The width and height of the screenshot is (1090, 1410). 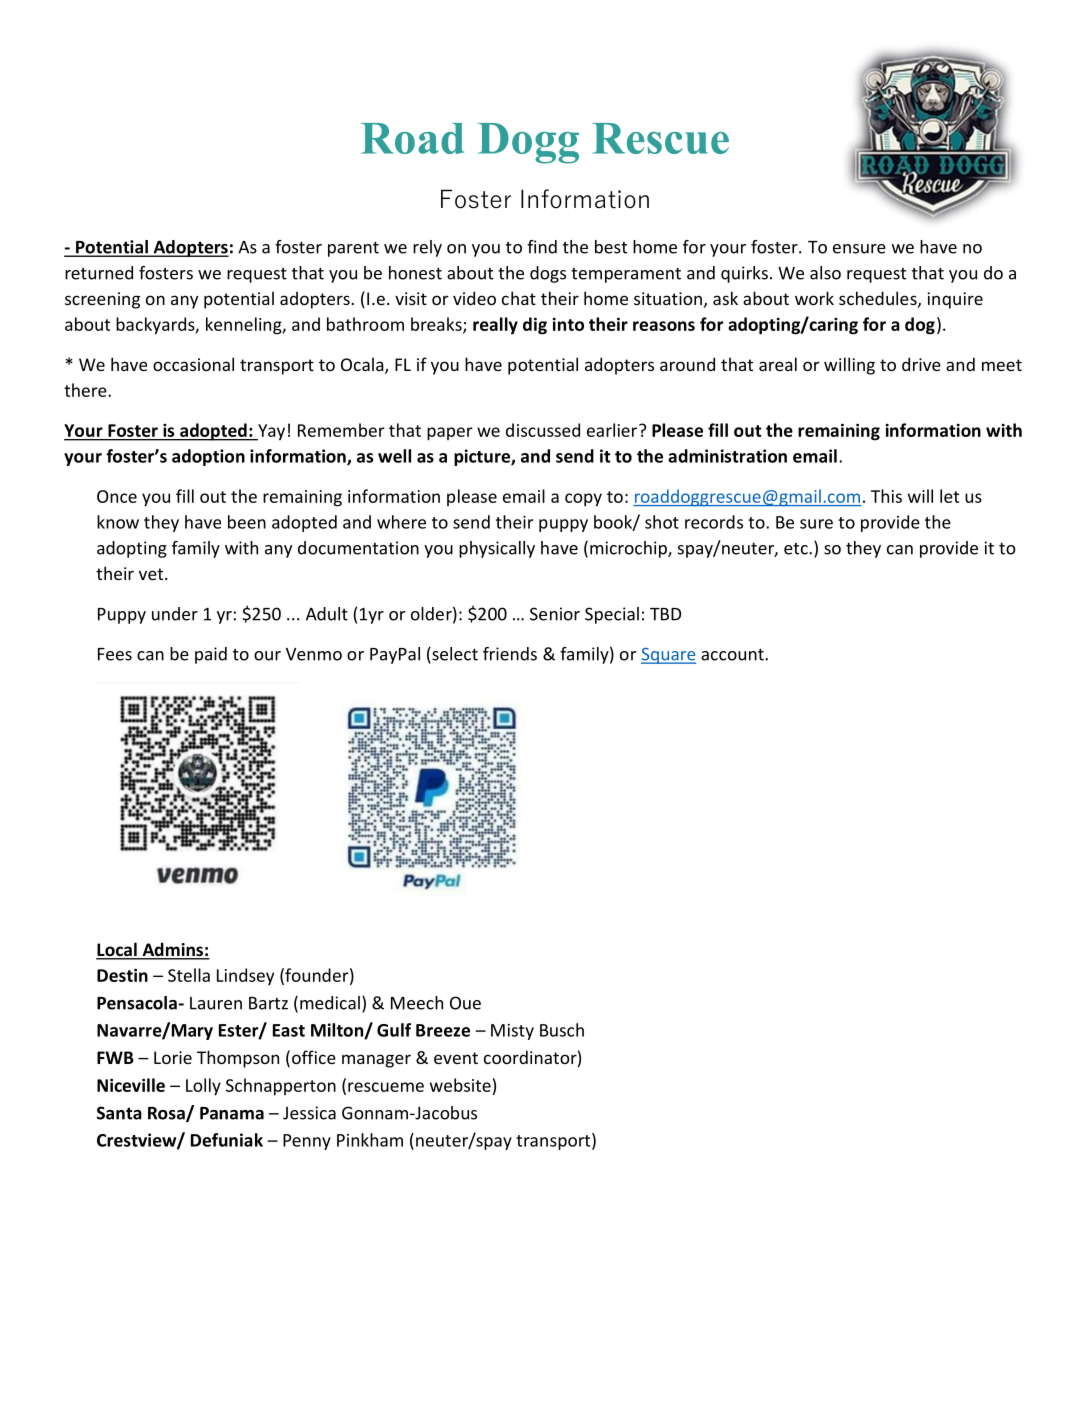 I want to click on Admins, so click(x=172, y=950).
